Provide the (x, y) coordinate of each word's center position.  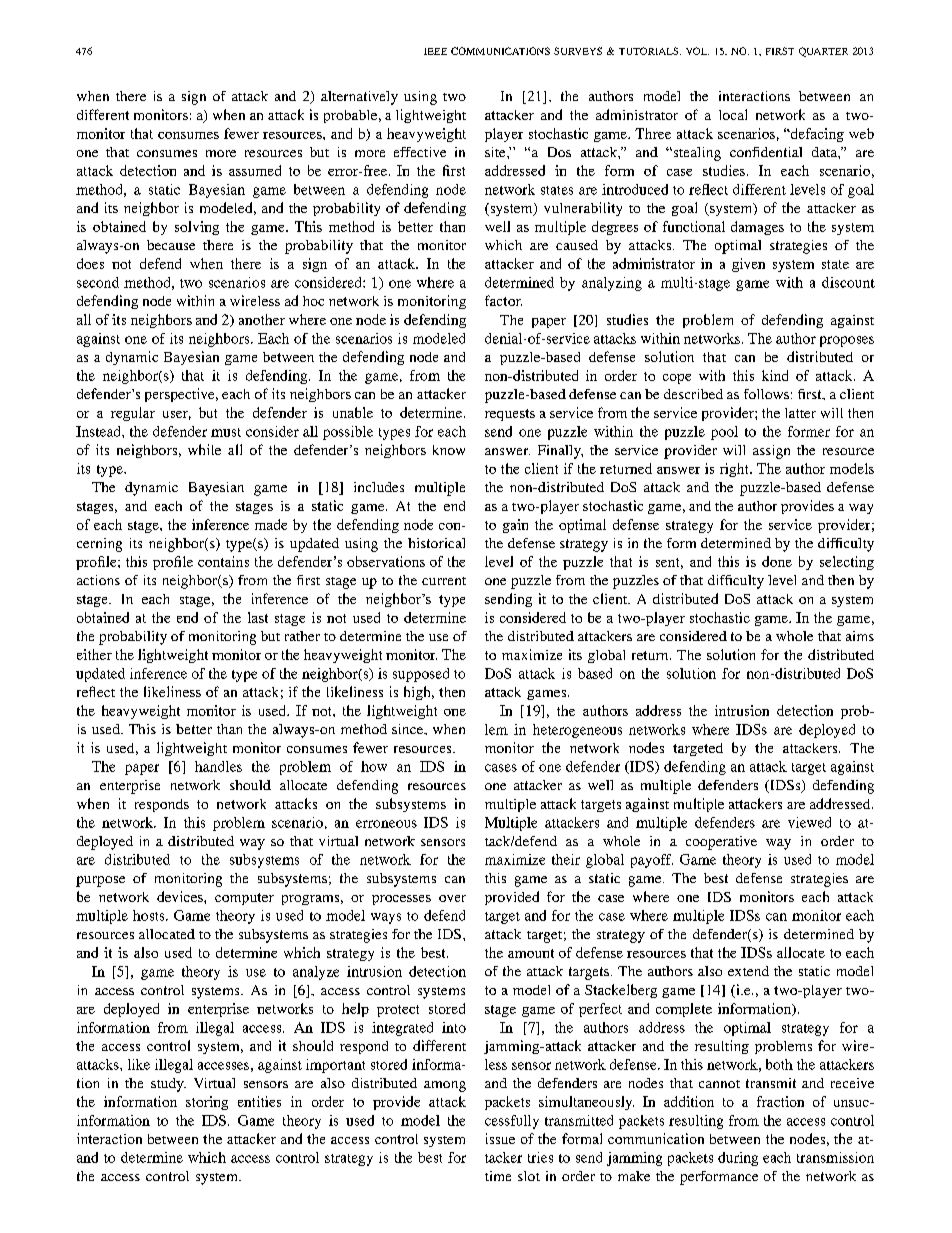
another (262, 319)
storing (207, 1103)
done (777, 561)
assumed (255, 170)
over (452, 898)
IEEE (435, 51)
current (444, 581)
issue (500, 1138)
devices (181, 896)
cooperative (721, 843)
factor (503, 300)
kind (775, 375)
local (733, 114)
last (258, 617)
